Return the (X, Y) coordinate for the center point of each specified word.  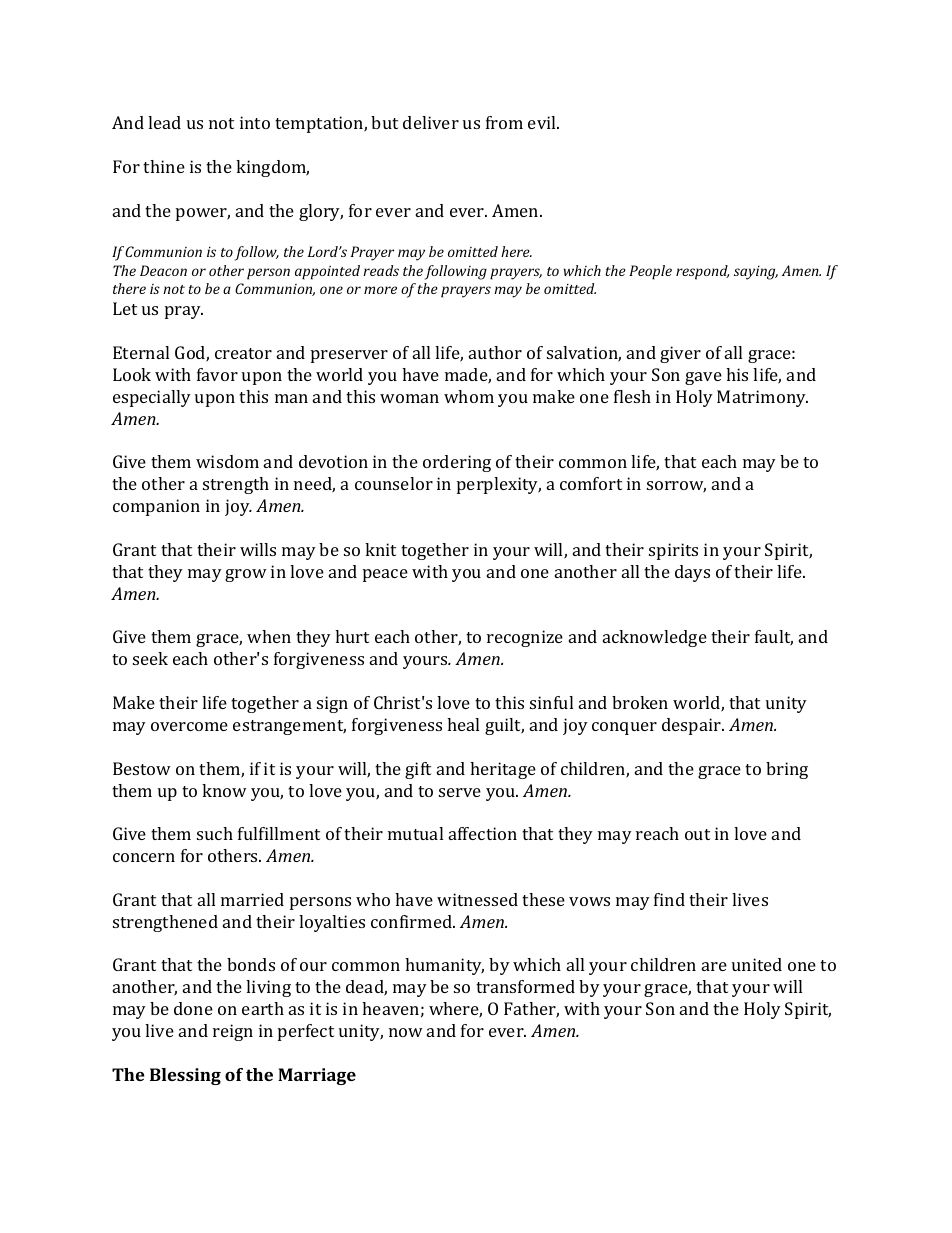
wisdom (227, 461)
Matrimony (762, 398)
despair (693, 726)
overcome (189, 726)
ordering (457, 463)
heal (463, 724)
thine (164, 166)
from (504, 122)
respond (702, 272)
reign (233, 1032)
